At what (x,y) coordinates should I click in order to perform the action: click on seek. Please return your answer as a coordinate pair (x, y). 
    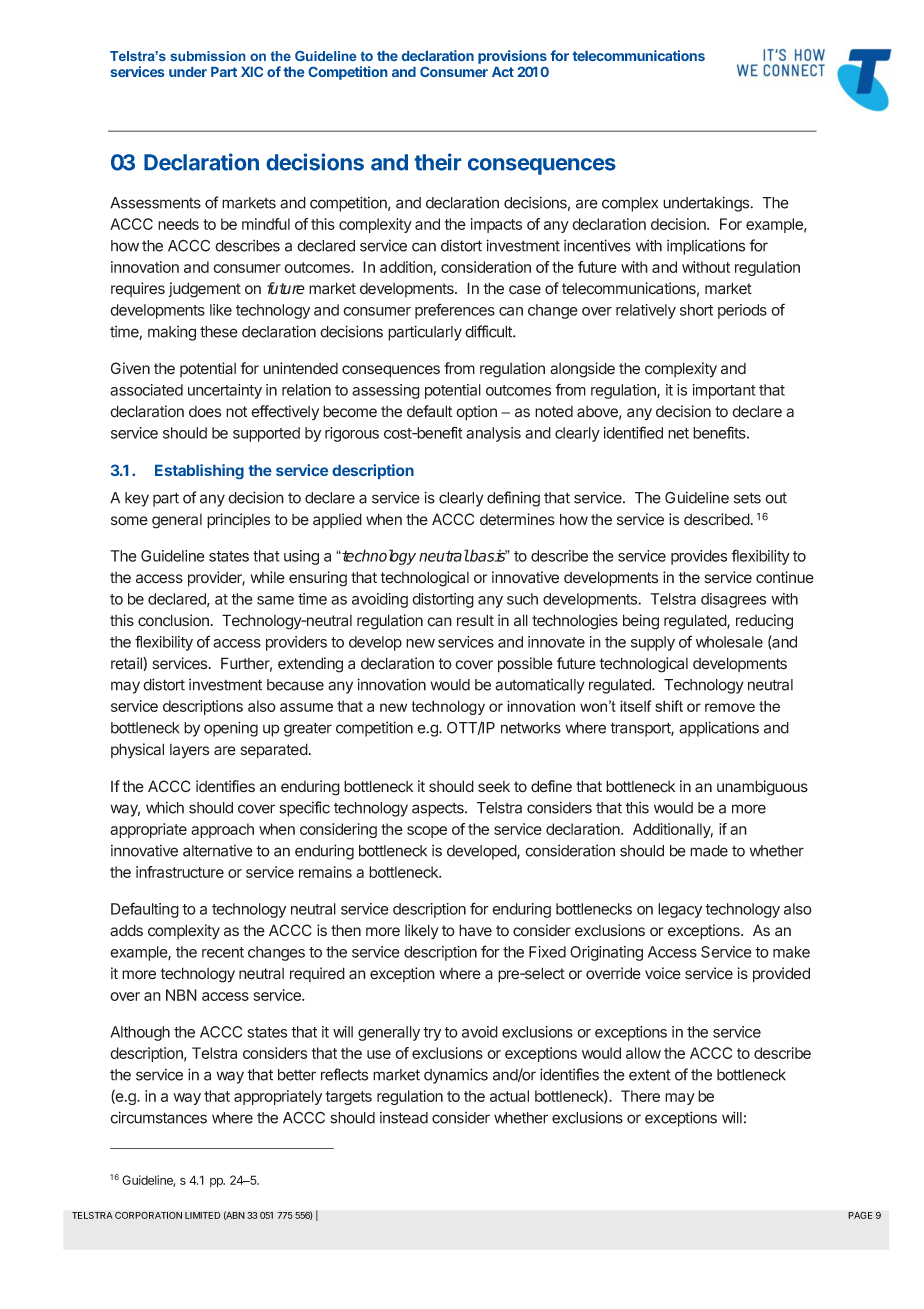
    Looking at the image, I should click on (494, 787).
